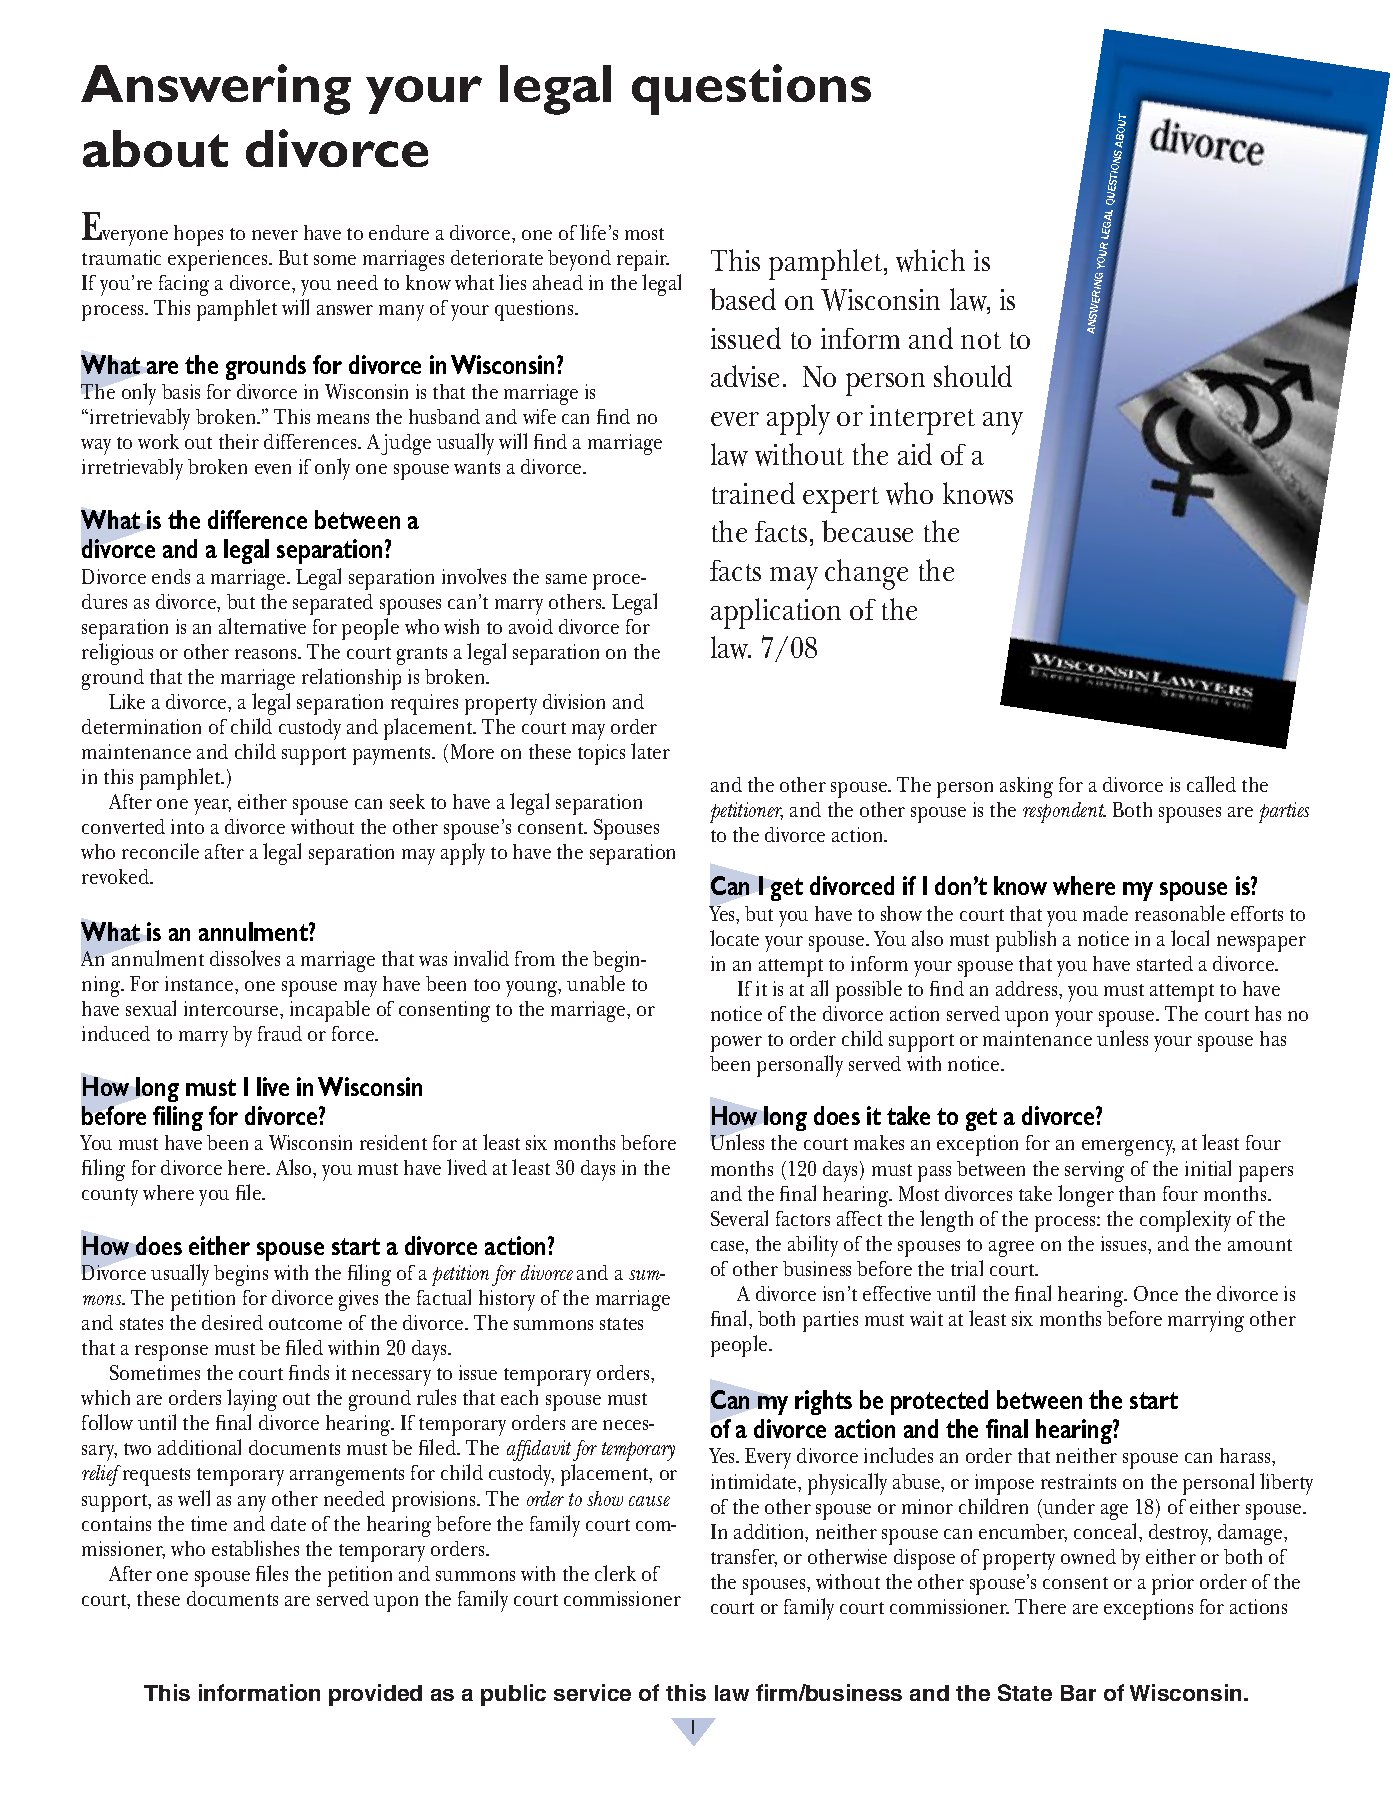 The image size is (1393, 1803). Describe the element at coordinates (1185, 1221) in the screenshot. I see `complexity` at that location.
